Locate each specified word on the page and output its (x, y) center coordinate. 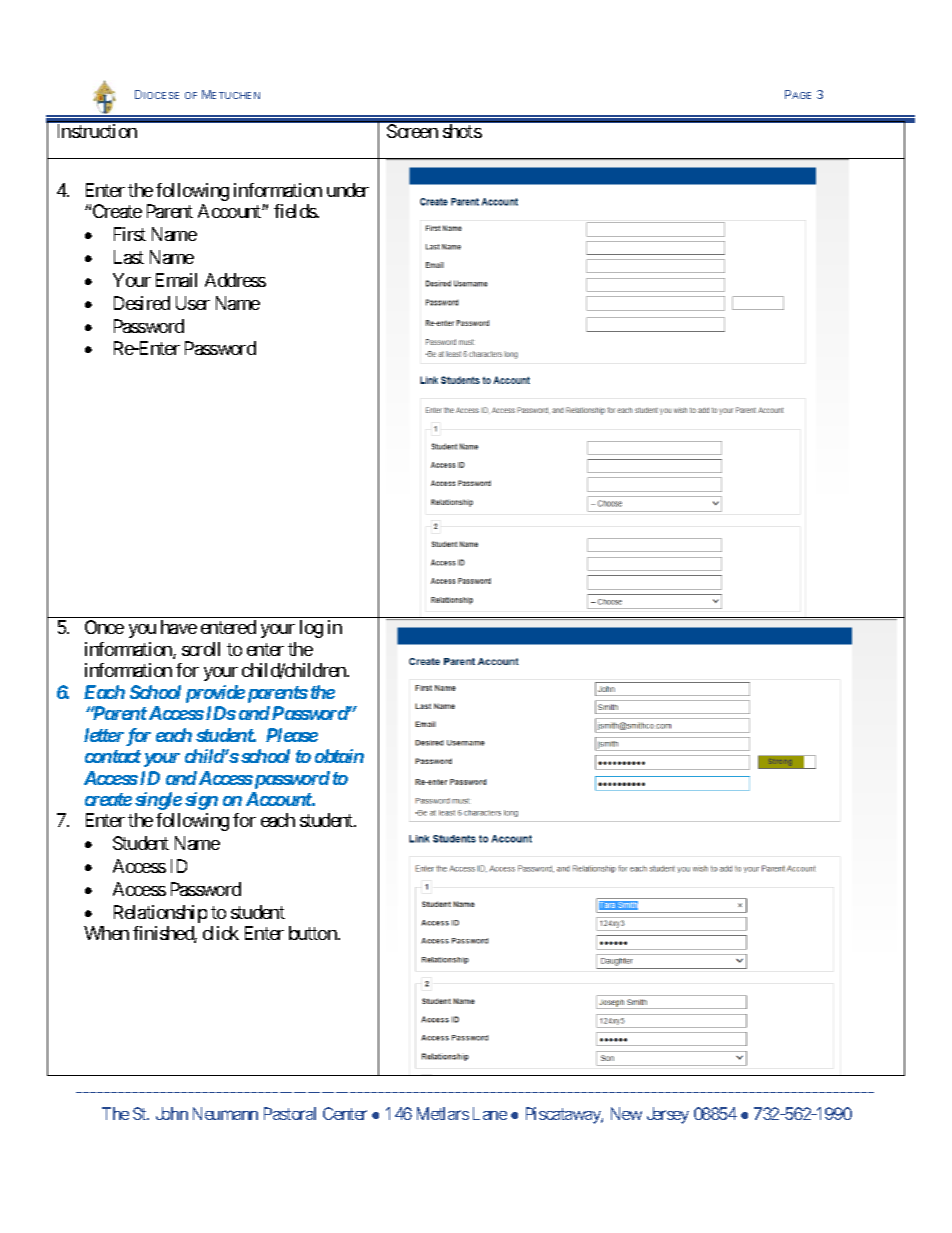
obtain (339, 756)
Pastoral (290, 1113)
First (130, 234)
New (626, 1113)
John (172, 1113)
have (179, 627)
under (348, 190)
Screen (412, 131)
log (311, 629)
